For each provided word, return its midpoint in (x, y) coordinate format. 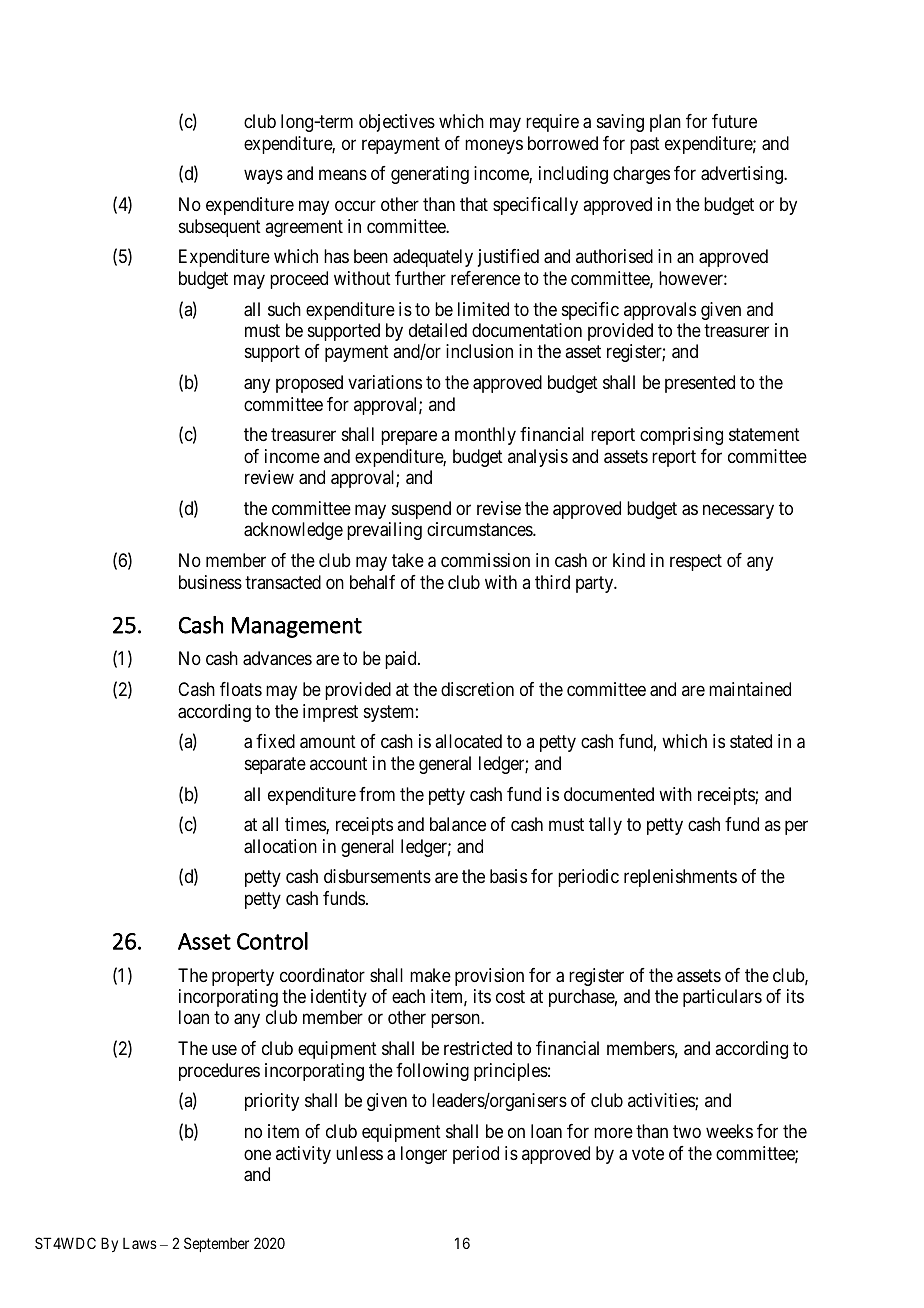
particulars (722, 998)
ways (263, 177)
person (456, 1021)
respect (696, 562)
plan (665, 123)
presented (700, 384)
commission (485, 560)
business (210, 582)
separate (275, 765)
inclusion (479, 351)
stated (751, 741)
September (216, 1244)
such (284, 309)
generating (430, 175)
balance (458, 824)
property (243, 977)
